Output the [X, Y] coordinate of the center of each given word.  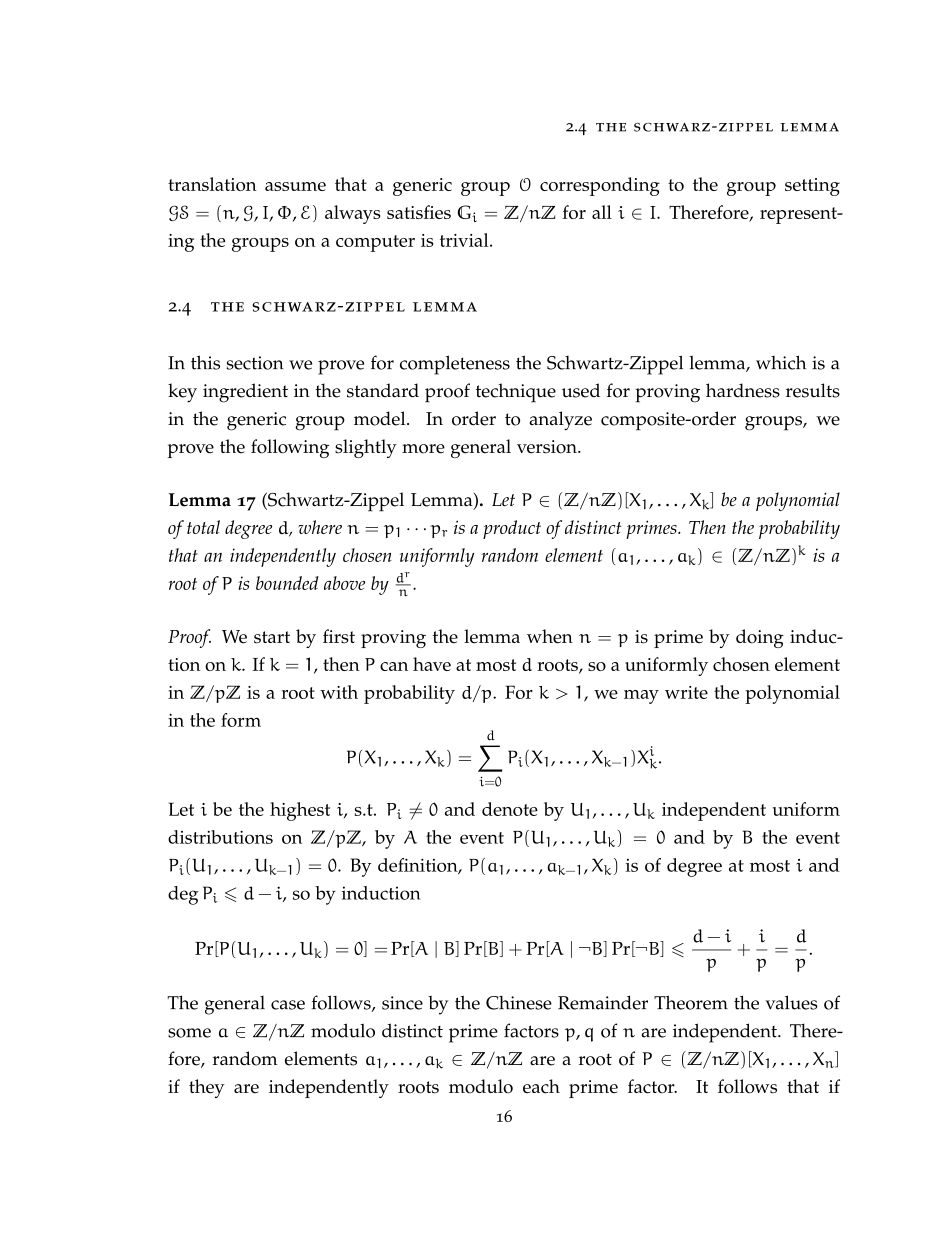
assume [295, 186]
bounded [287, 583]
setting [812, 187]
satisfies [419, 212]
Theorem [691, 1002]
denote [510, 809]
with [339, 692]
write [686, 692]
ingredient [245, 393]
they [207, 1088]
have [432, 664]
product [512, 529]
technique [516, 393]
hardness [743, 390]
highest [300, 811]
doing [760, 638]
